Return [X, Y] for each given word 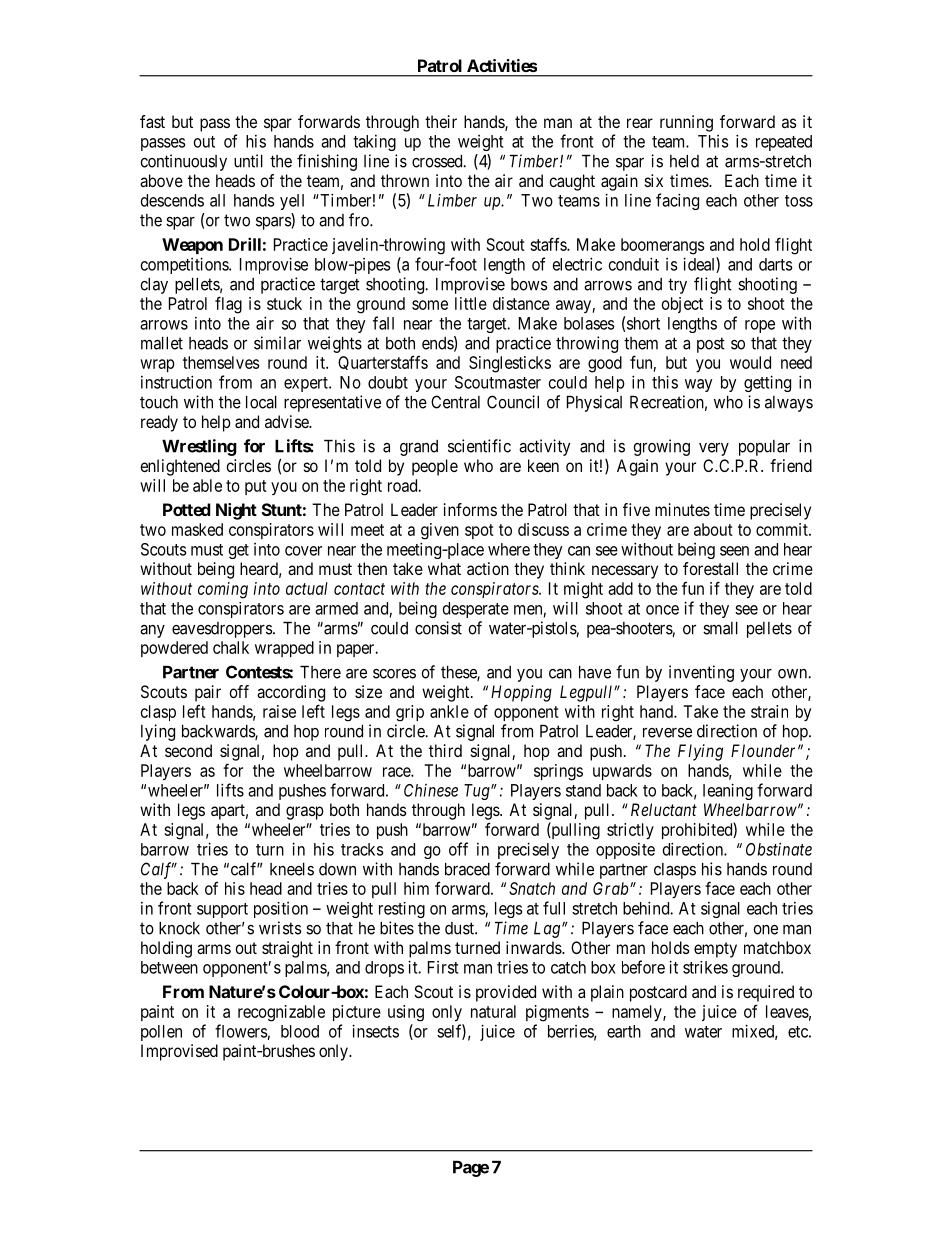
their [441, 121]
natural [493, 1011]
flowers [241, 1031]
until [248, 161]
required [766, 993]
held [684, 161]
